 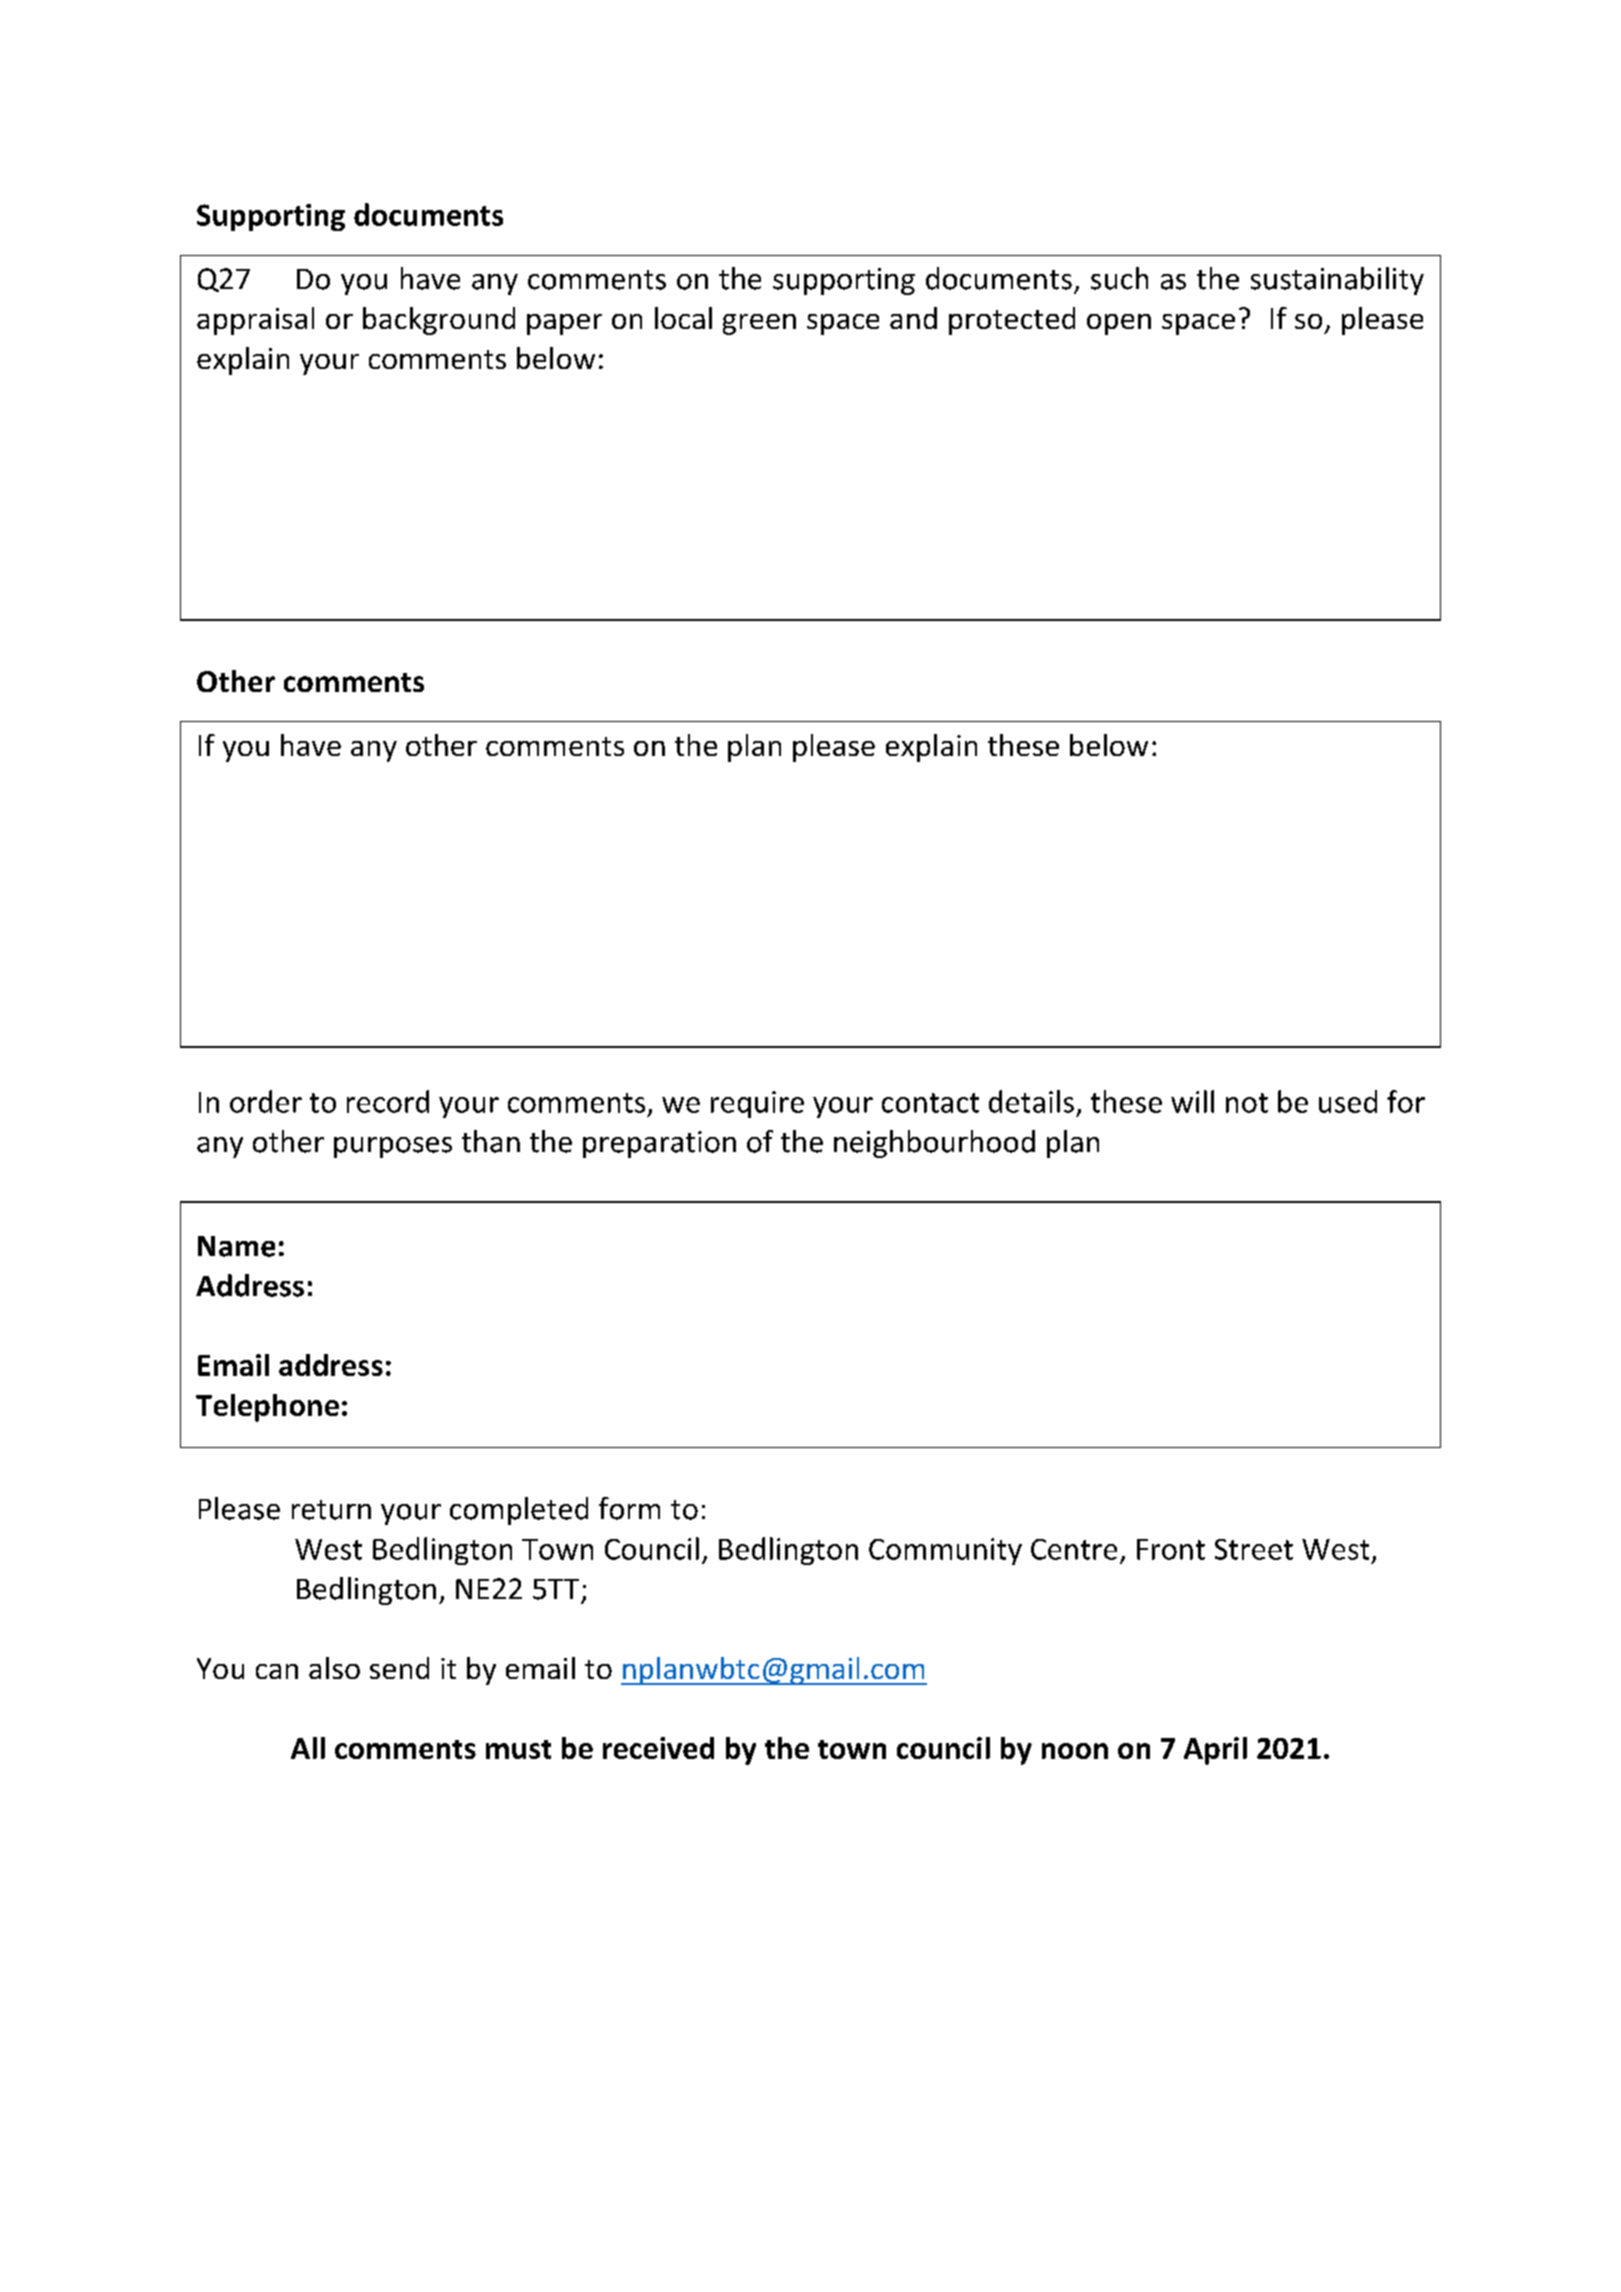 What do you see at coordinates (399, 1668) in the image?
I see `send` at bounding box center [399, 1668].
